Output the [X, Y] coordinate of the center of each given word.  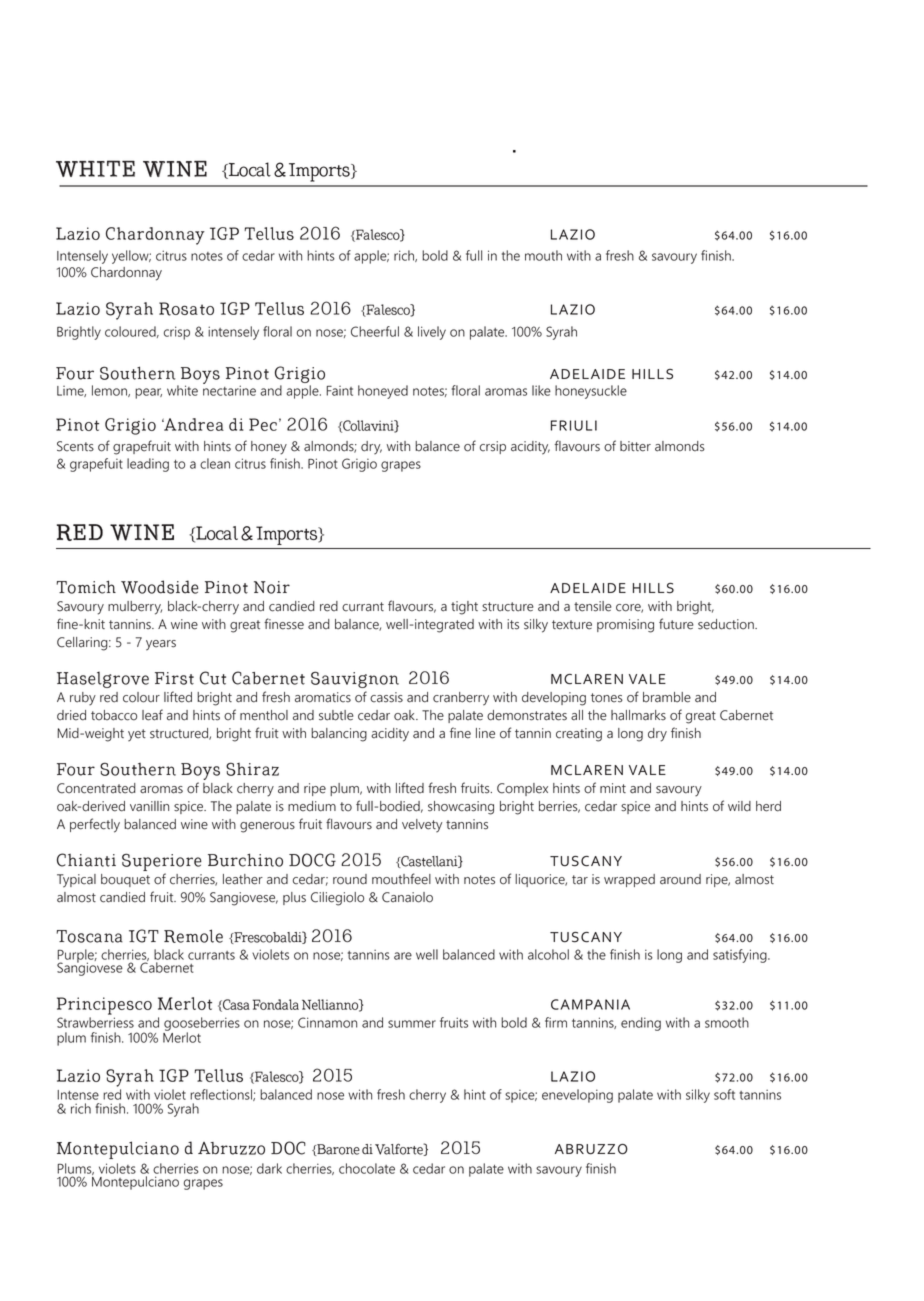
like [541, 390]
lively [432, 333]
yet [137, 735]
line [485, 733]
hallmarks [638, 715]
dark [269, 1168]
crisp [177, 333]
